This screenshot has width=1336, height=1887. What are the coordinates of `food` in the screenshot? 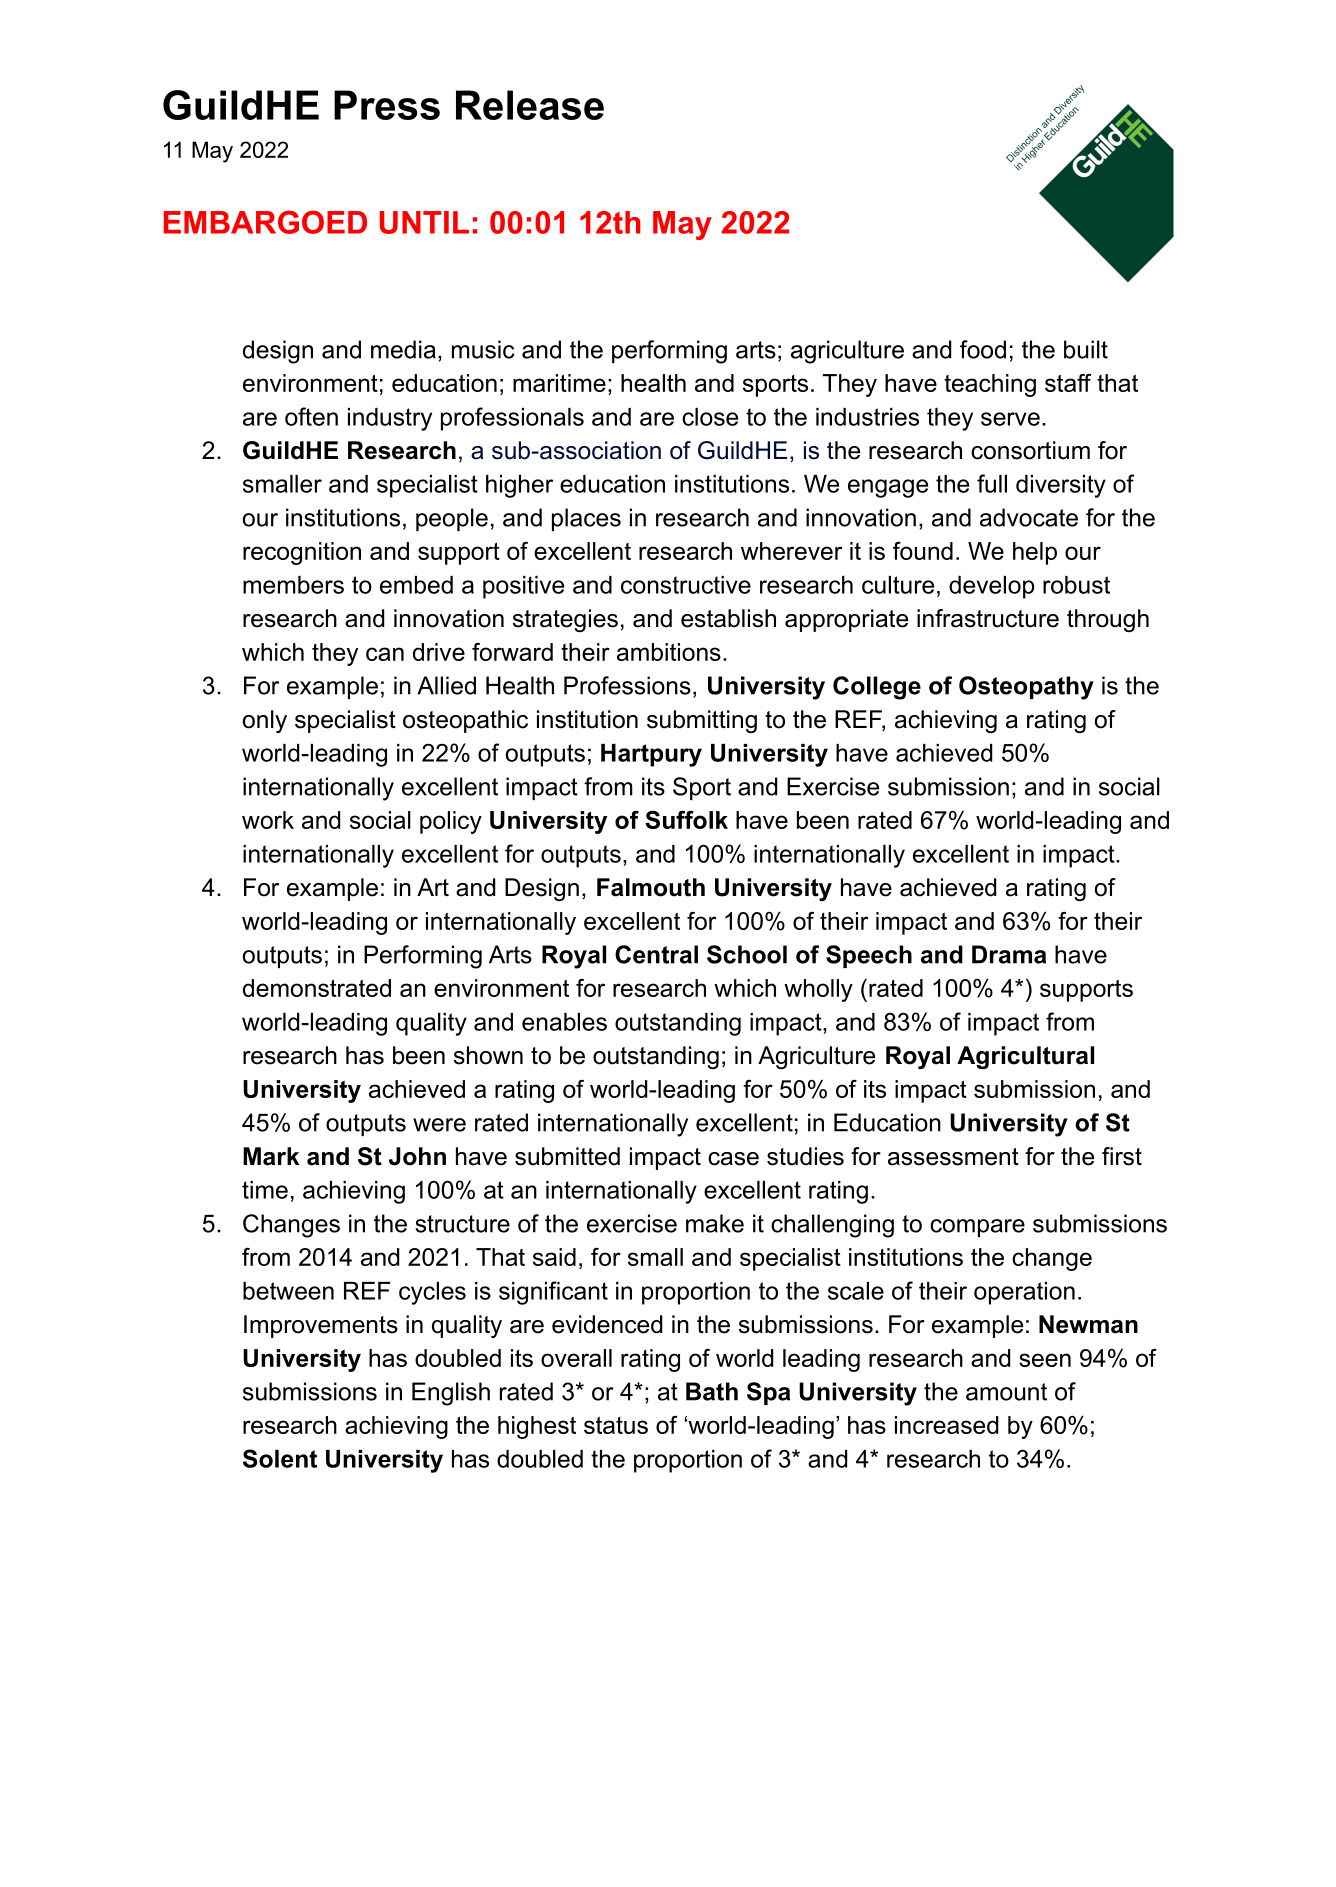 It's located at (983, 349).
